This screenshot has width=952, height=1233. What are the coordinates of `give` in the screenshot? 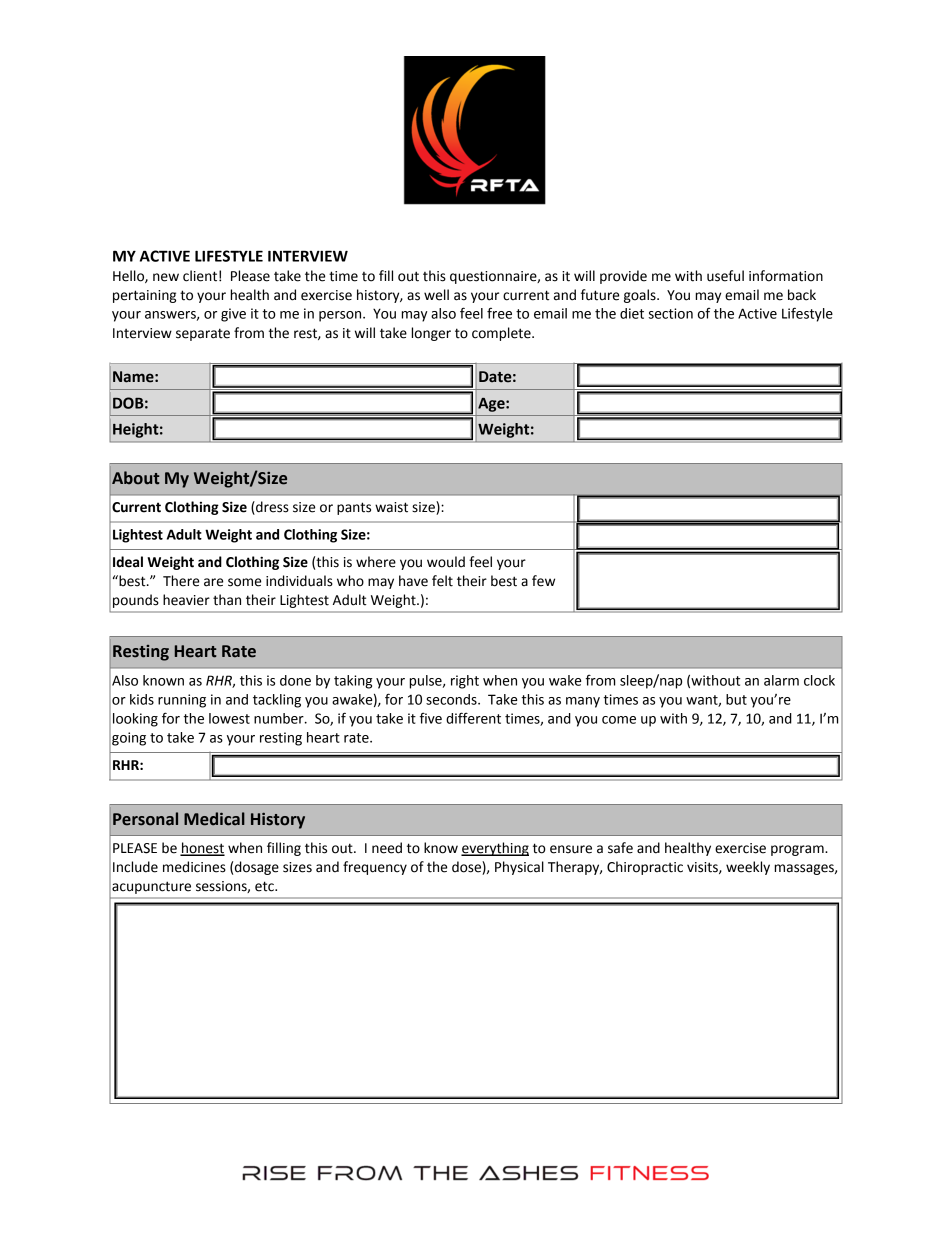 It's located at (233, 315).
